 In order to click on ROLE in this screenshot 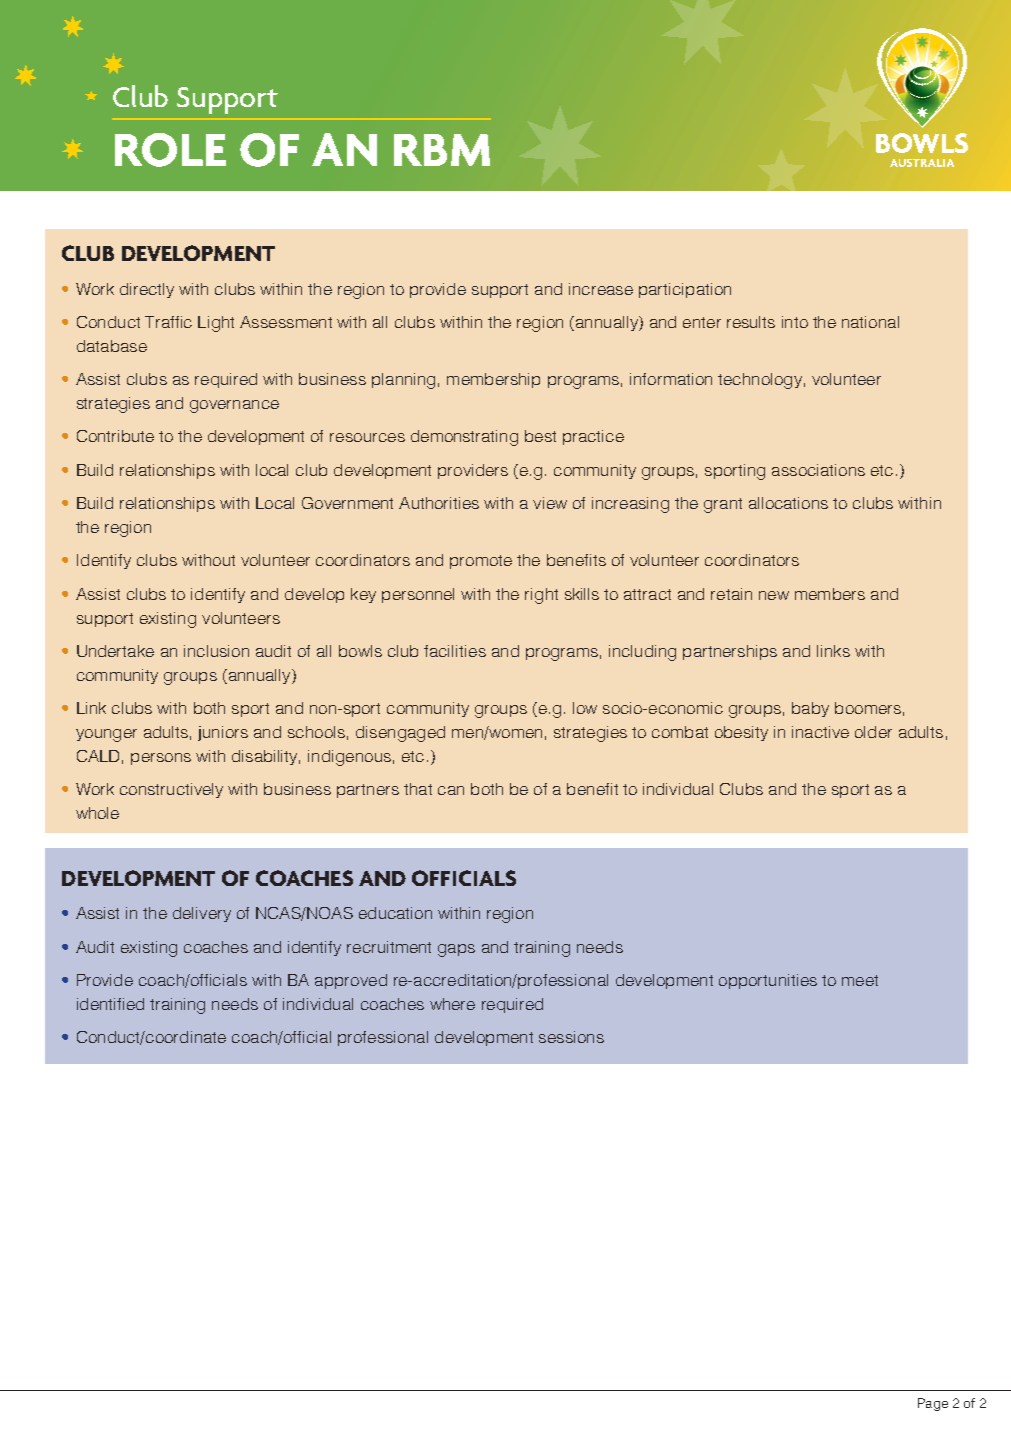, I will do `click(170, 150)`.
